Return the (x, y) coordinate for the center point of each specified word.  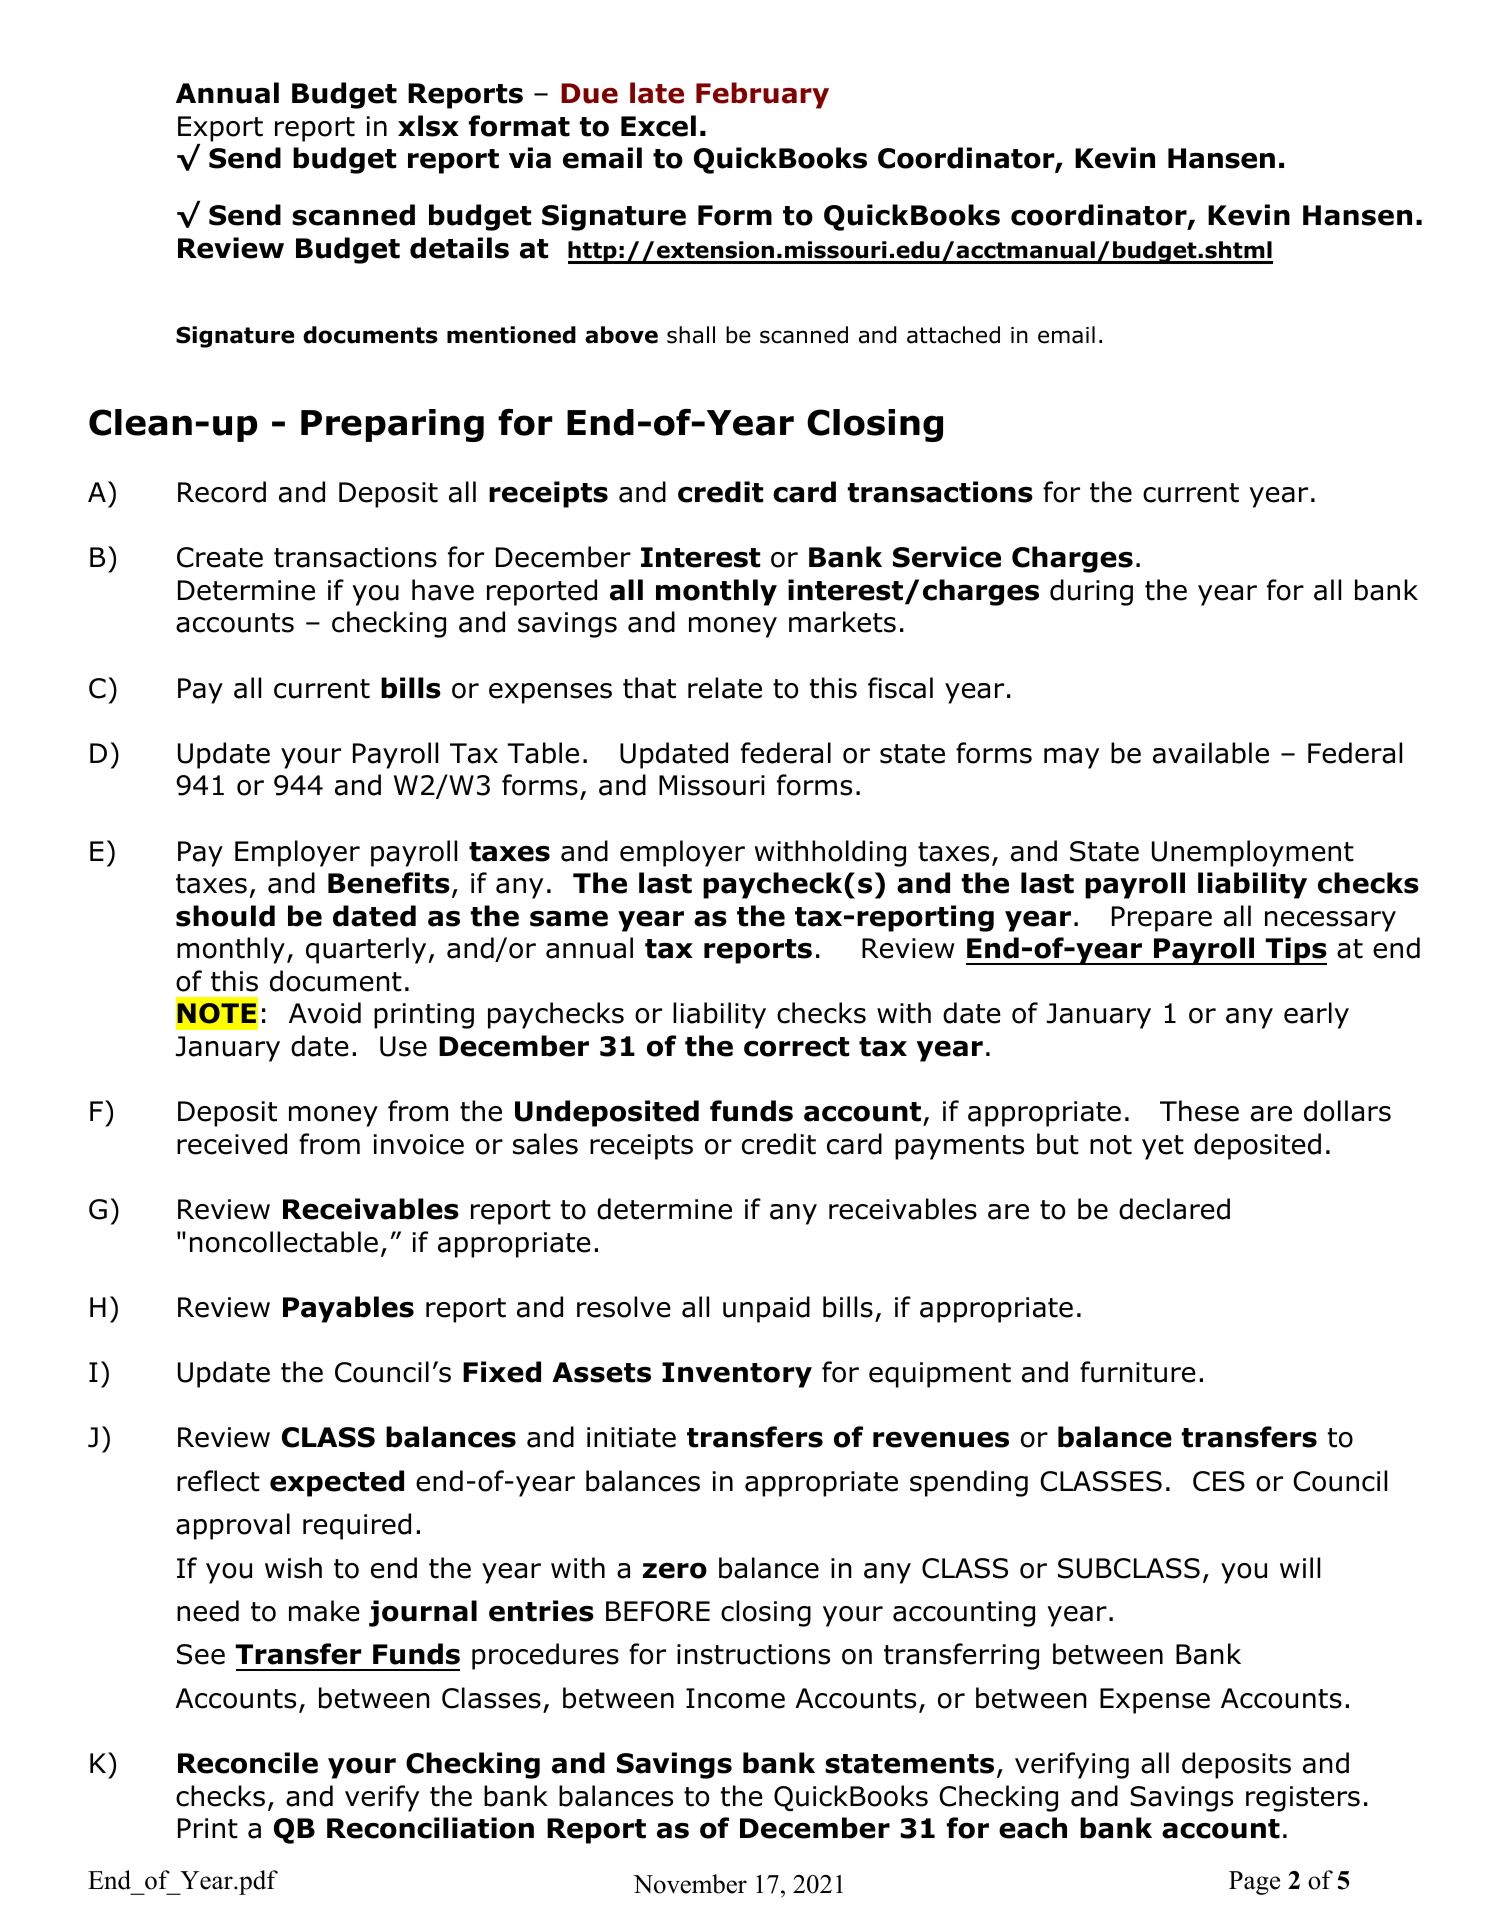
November (690, 1884)
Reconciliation (430, 1828)
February (762, 95)
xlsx (428, 126)
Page (1254, 1883)
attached (953, 335)
